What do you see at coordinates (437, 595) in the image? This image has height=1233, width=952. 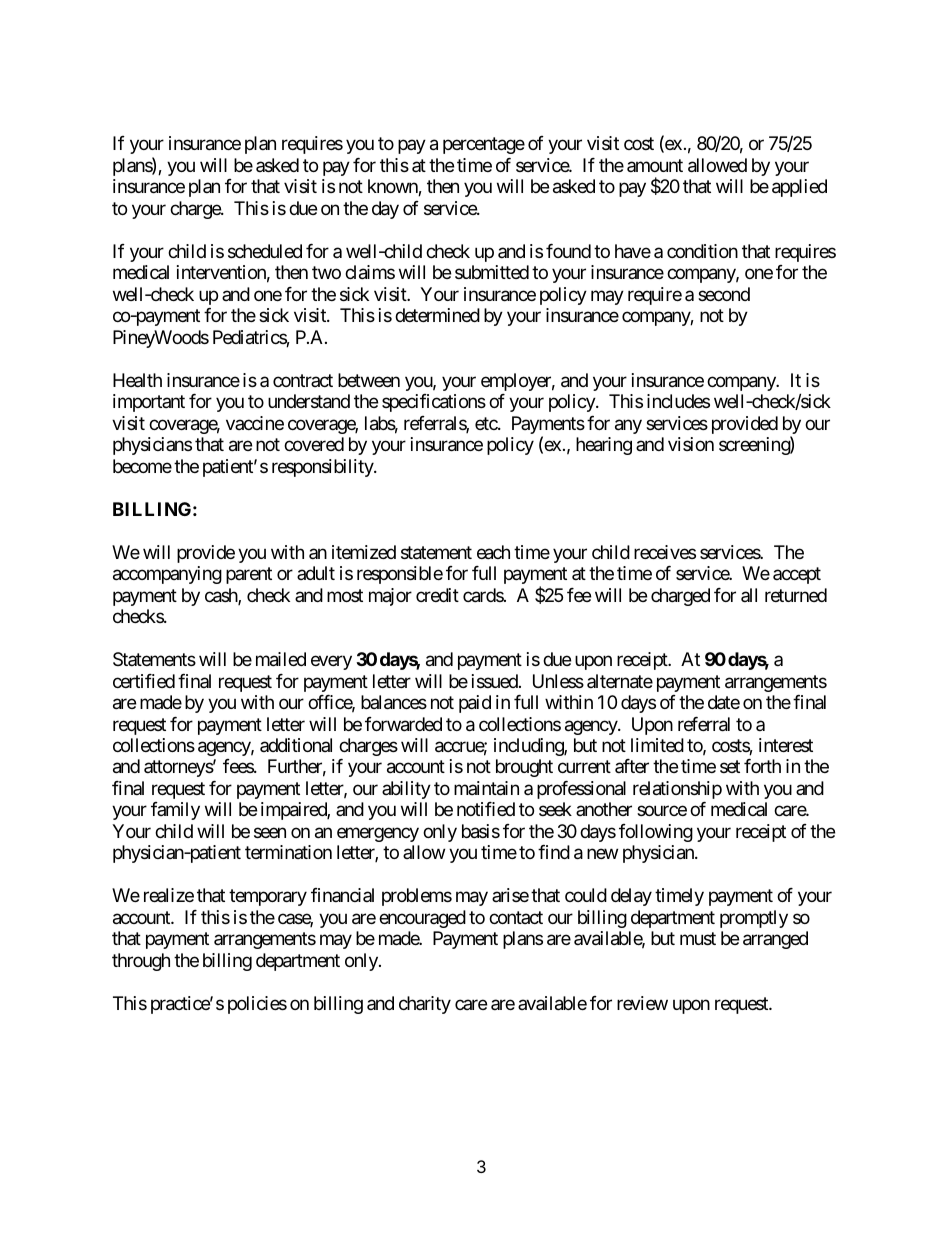 I see `credit` at bounding box center [437, 595].
